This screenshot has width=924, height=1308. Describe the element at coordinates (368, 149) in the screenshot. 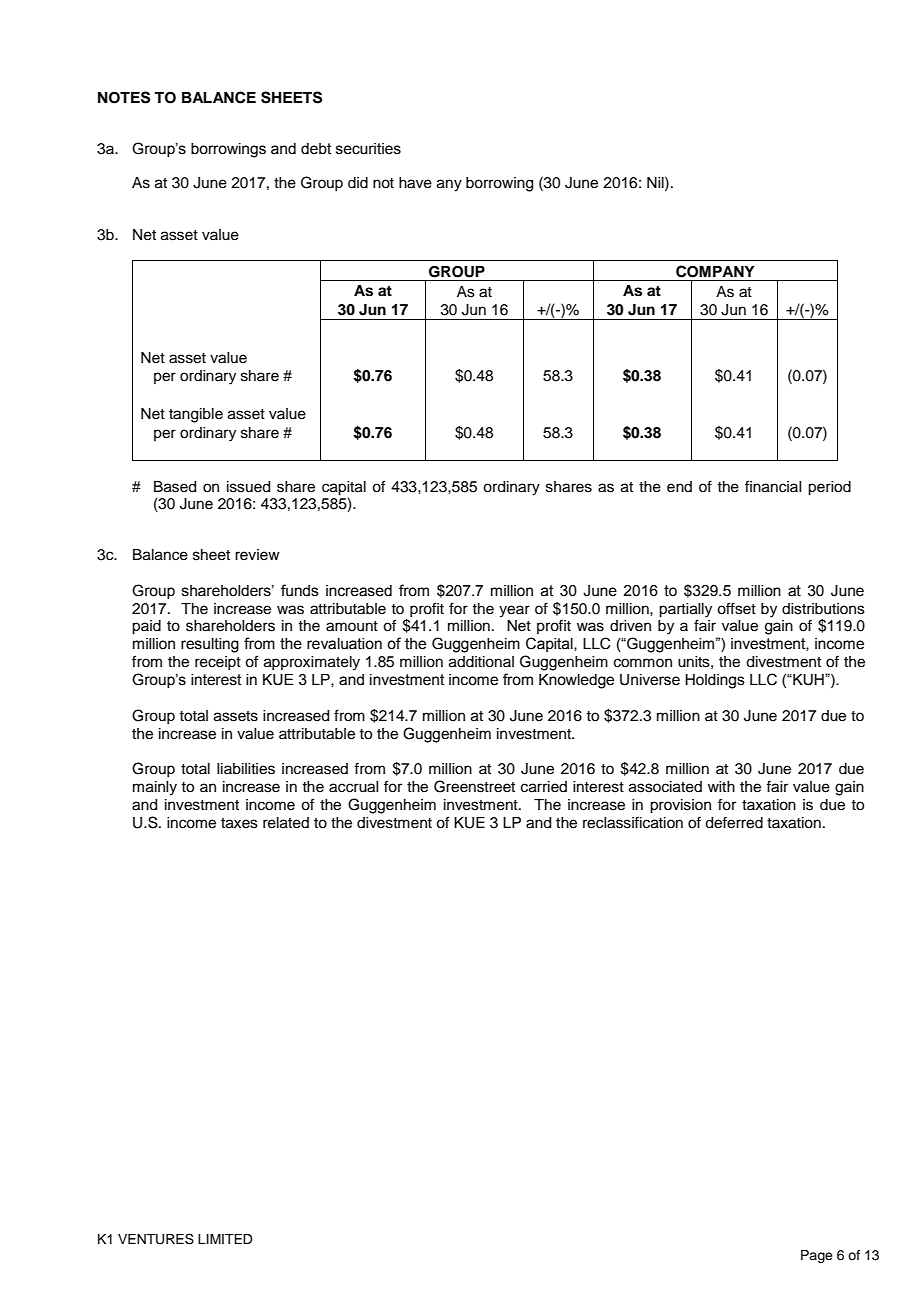

I see `securities` at that location.
